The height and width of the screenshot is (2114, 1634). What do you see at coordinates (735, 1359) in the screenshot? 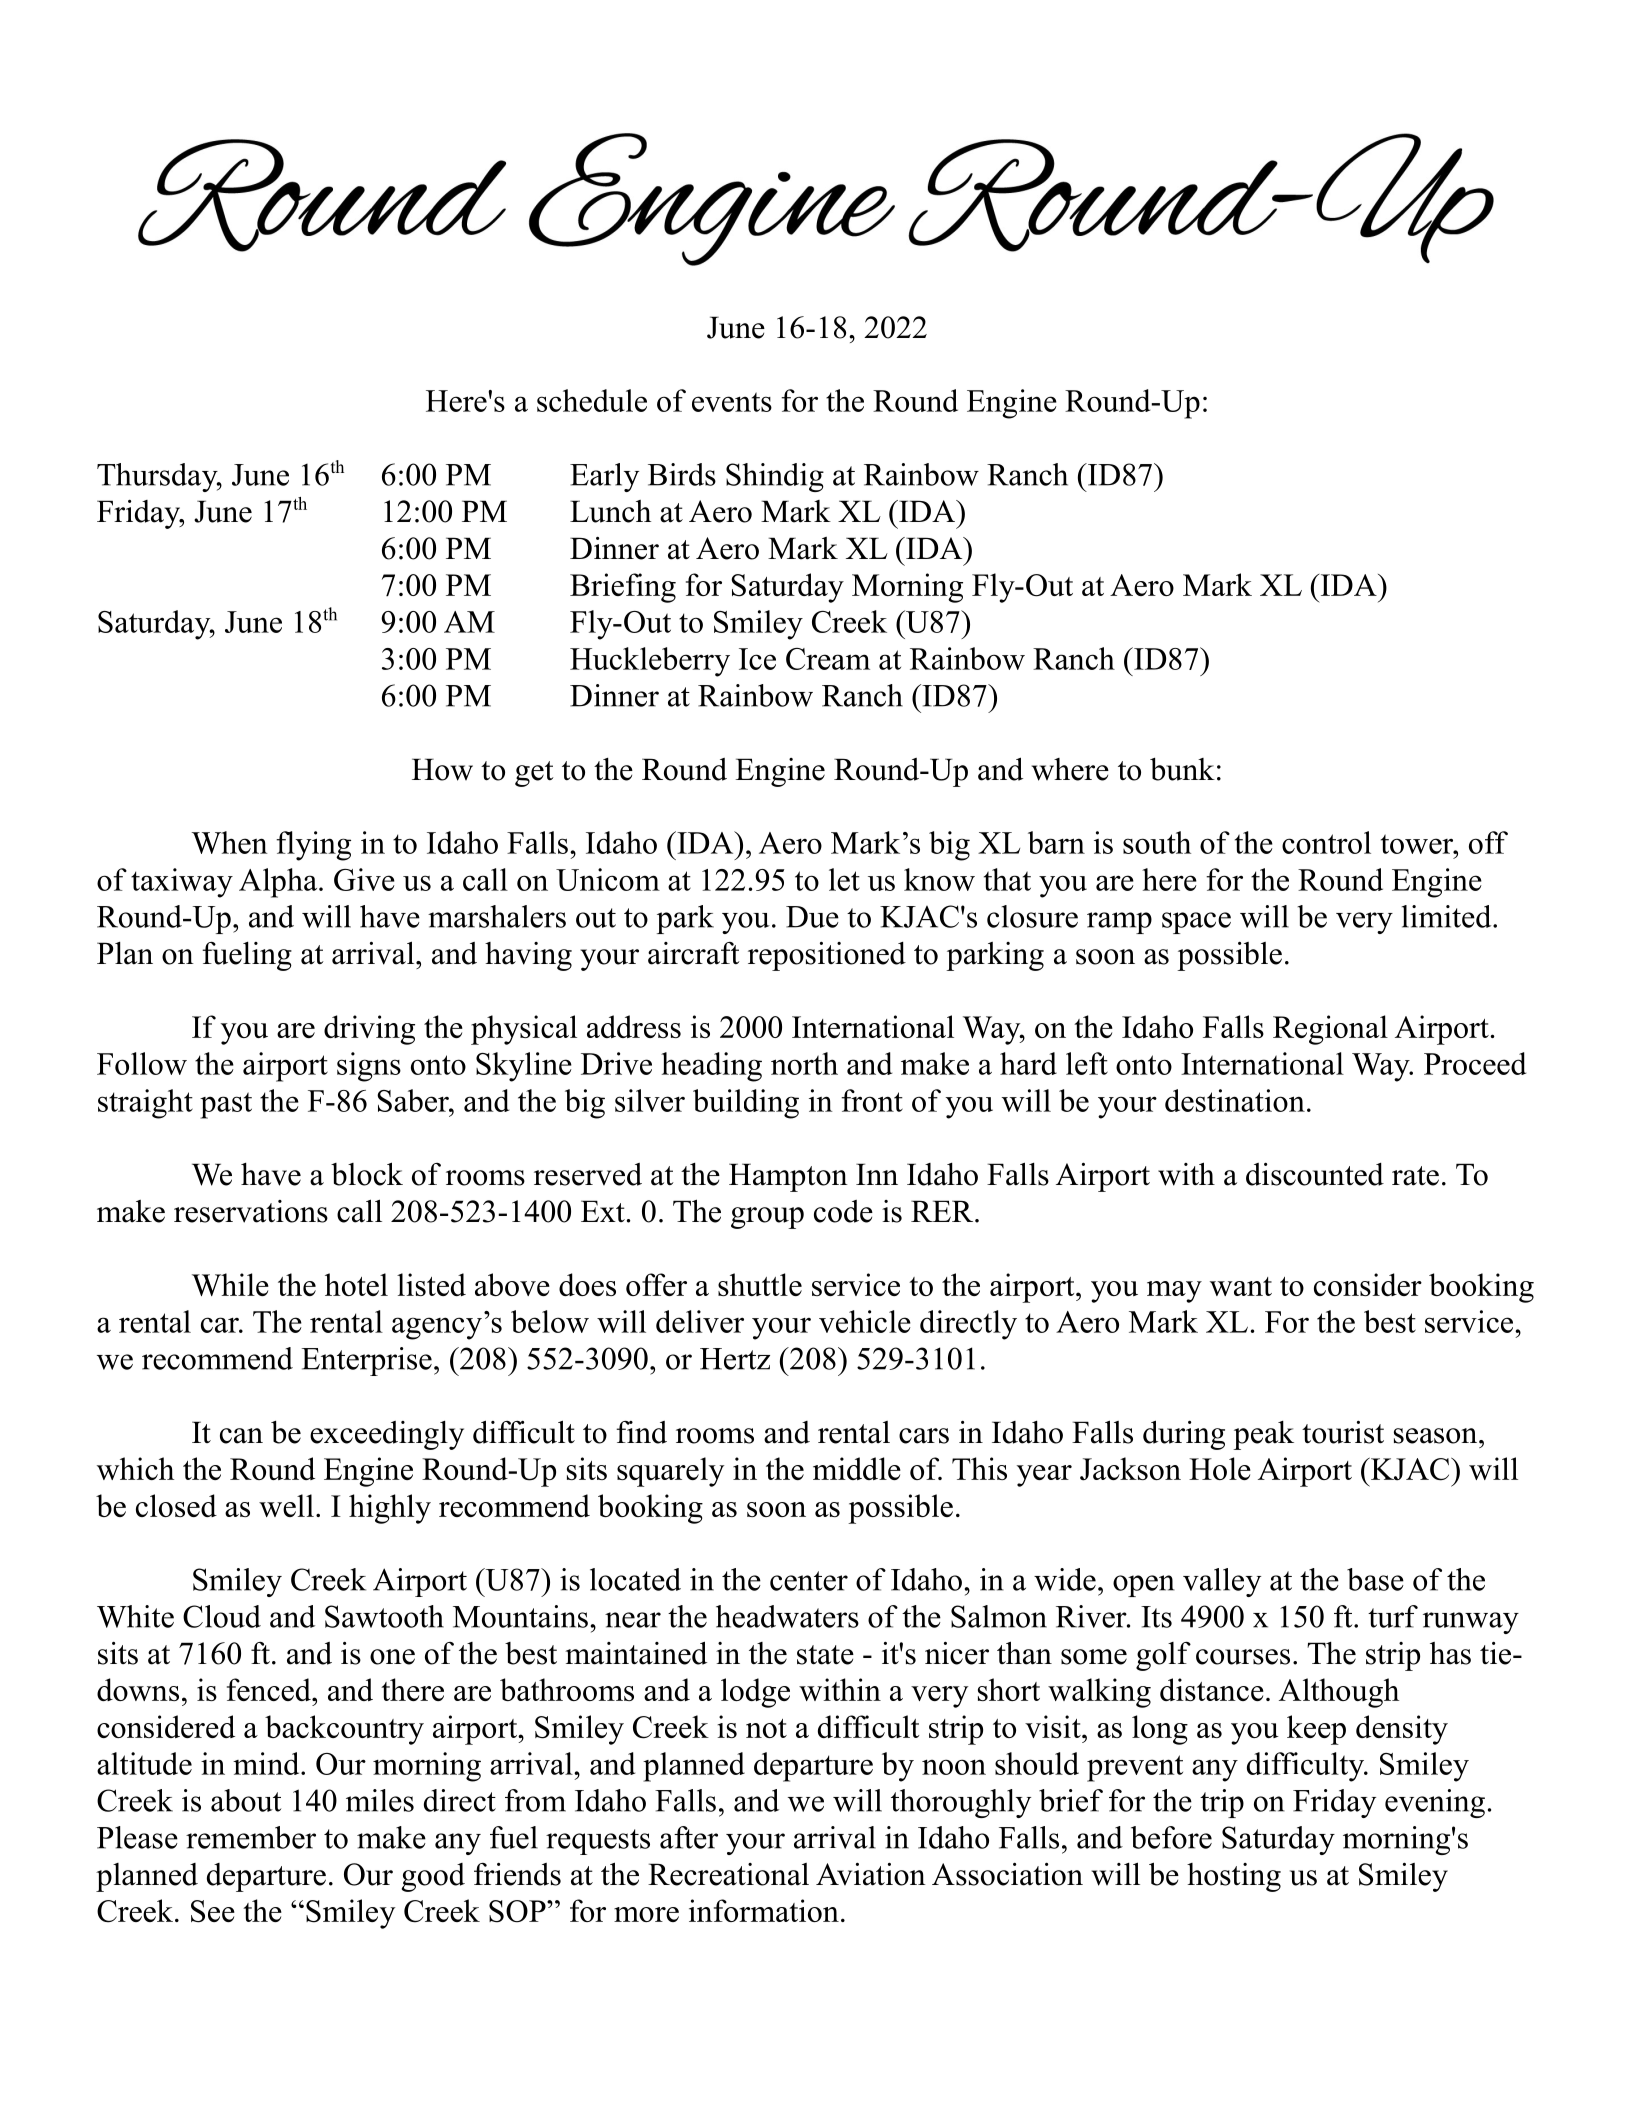
I see `Hertz` at bounding box center [735, 1359].
